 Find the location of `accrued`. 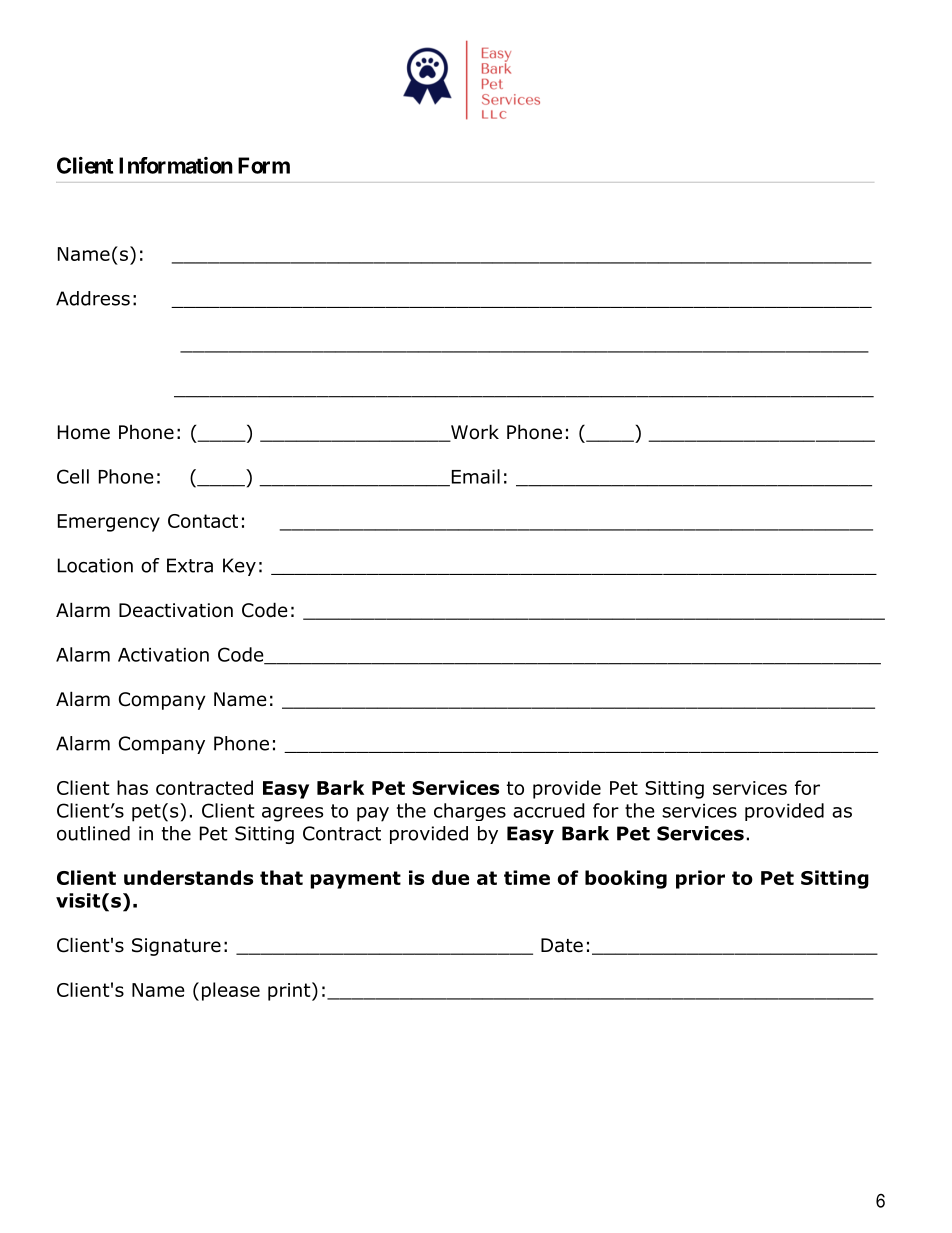

accrued is located at coordinates (549, 810).
